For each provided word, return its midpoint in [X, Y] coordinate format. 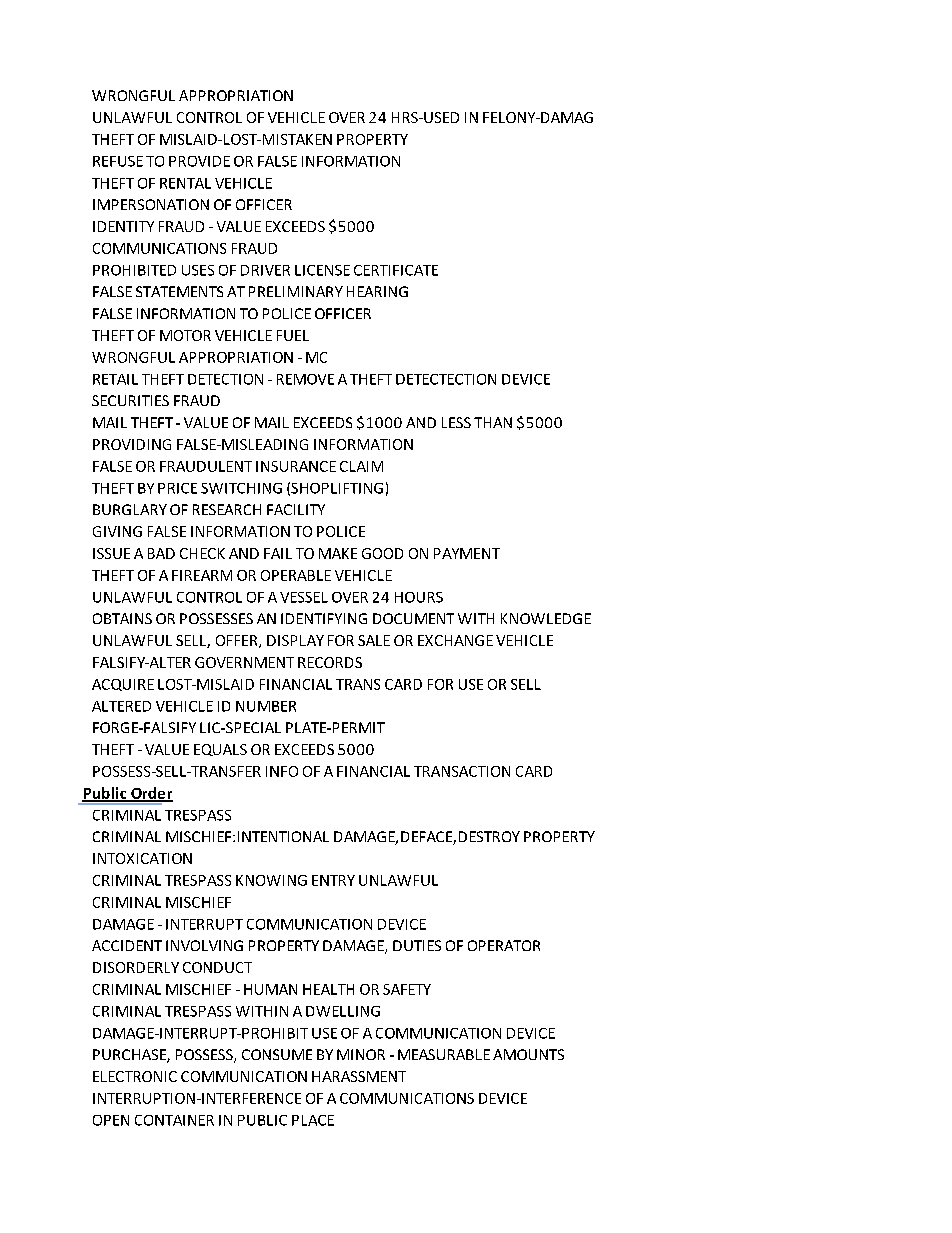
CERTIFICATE [396, 270]
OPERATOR [504, 945]
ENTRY [333, 880]
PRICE [177, 488]
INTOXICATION [142, 858]
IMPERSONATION [151, 204]
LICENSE [322, 270]
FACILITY [296, 509]
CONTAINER [174, 1120]
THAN [493, 422]
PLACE [313, 1120]
